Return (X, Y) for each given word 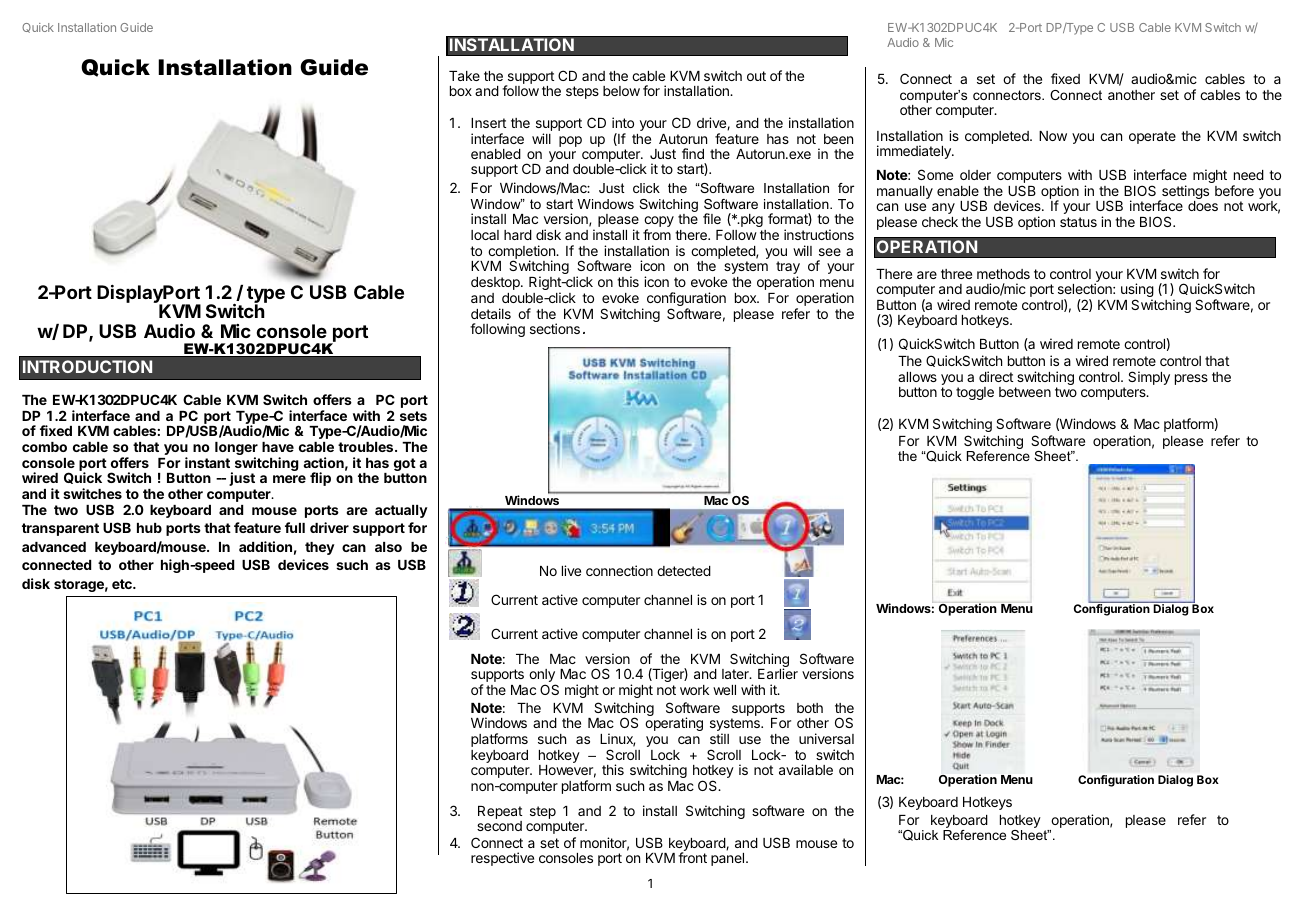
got (405, 466)
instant (207, 462)
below (621, 91)
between (1025, 392)
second (499, 826)
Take (464, 76)
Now (1053, 136)
